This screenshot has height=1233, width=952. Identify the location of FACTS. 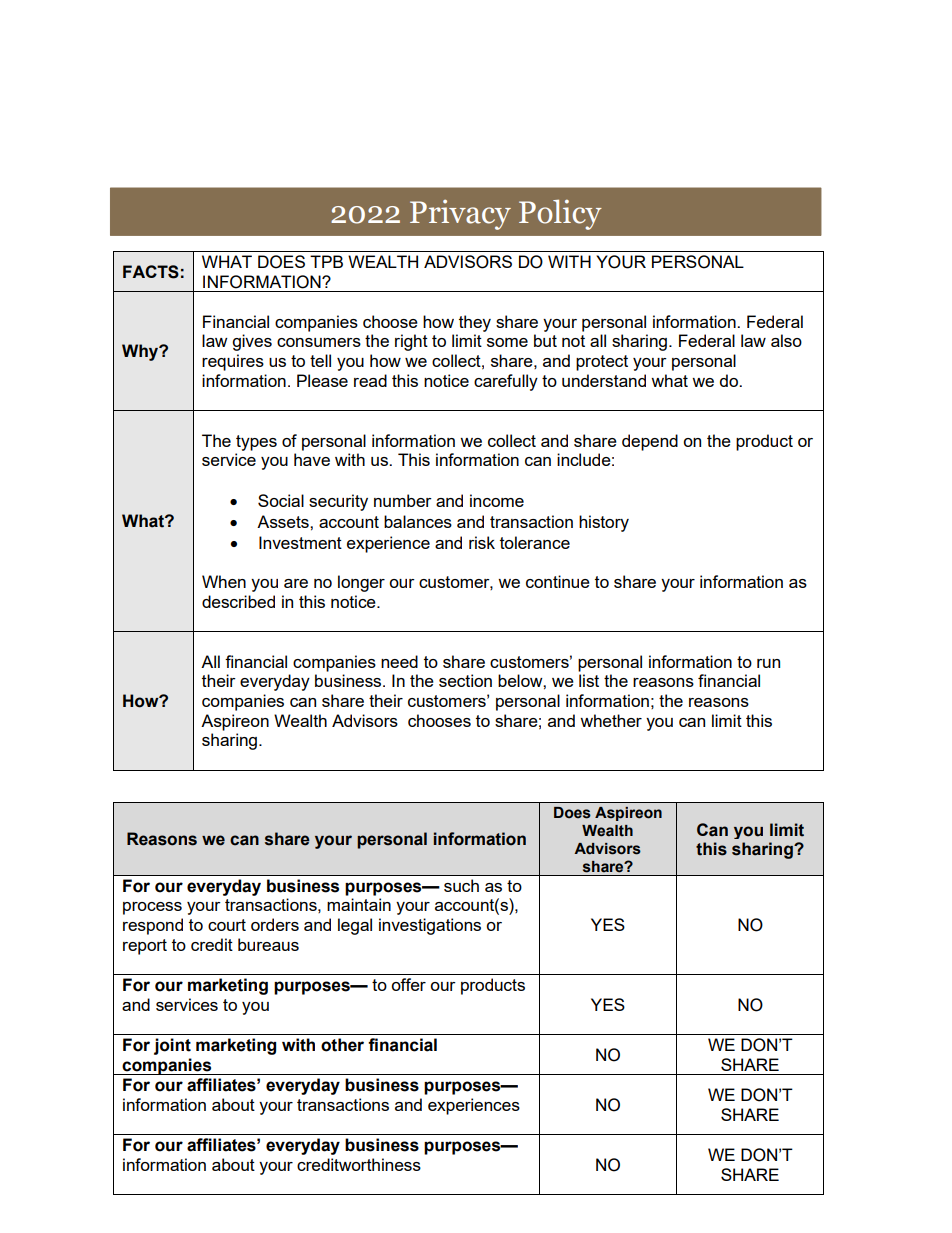
(151, 272).
